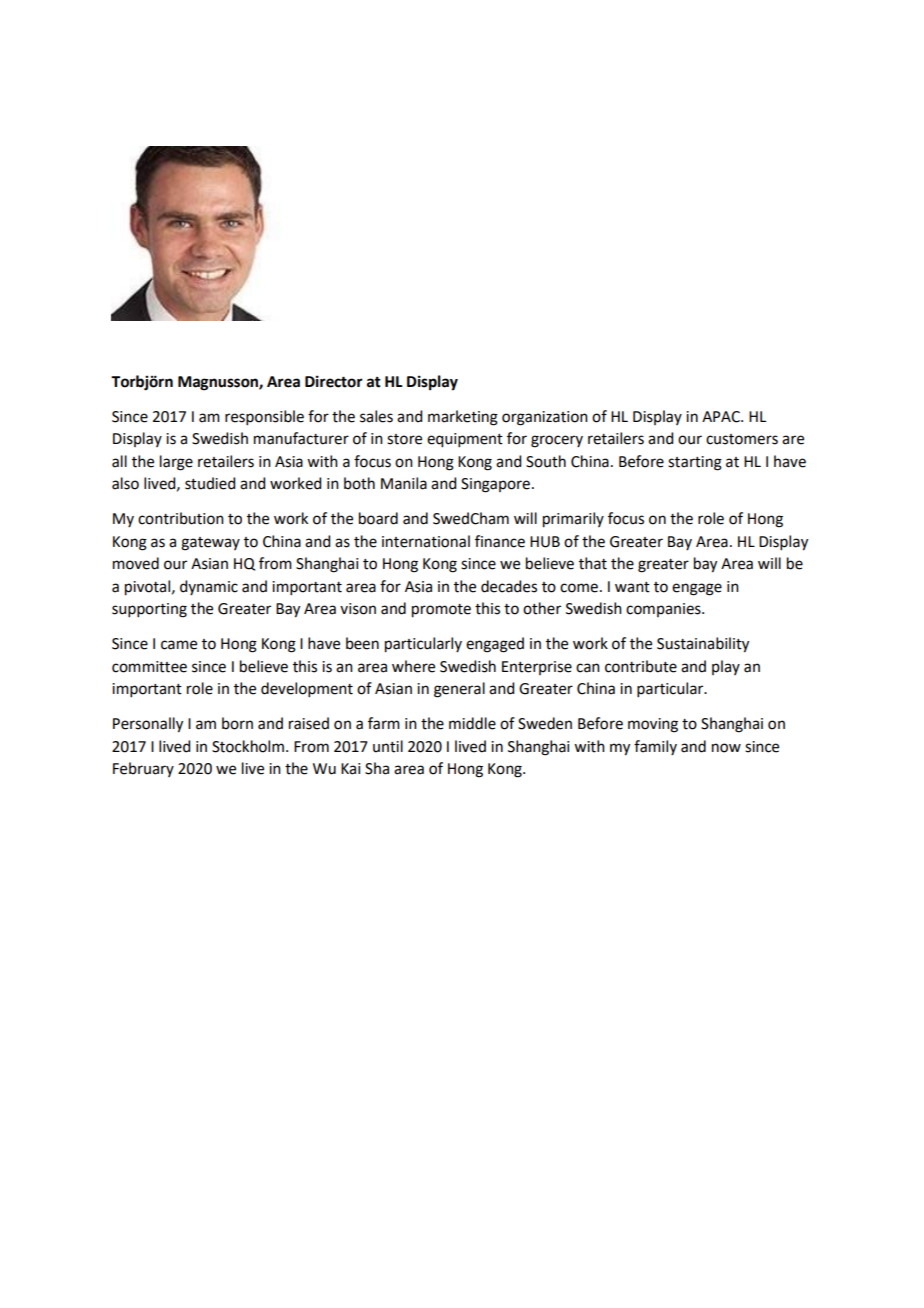 The width and height of the screenshot is (924, 1308). What do you see at coordinates (593, 563) in the screenshot?
I see `that` at bounding box center [593, 563].
